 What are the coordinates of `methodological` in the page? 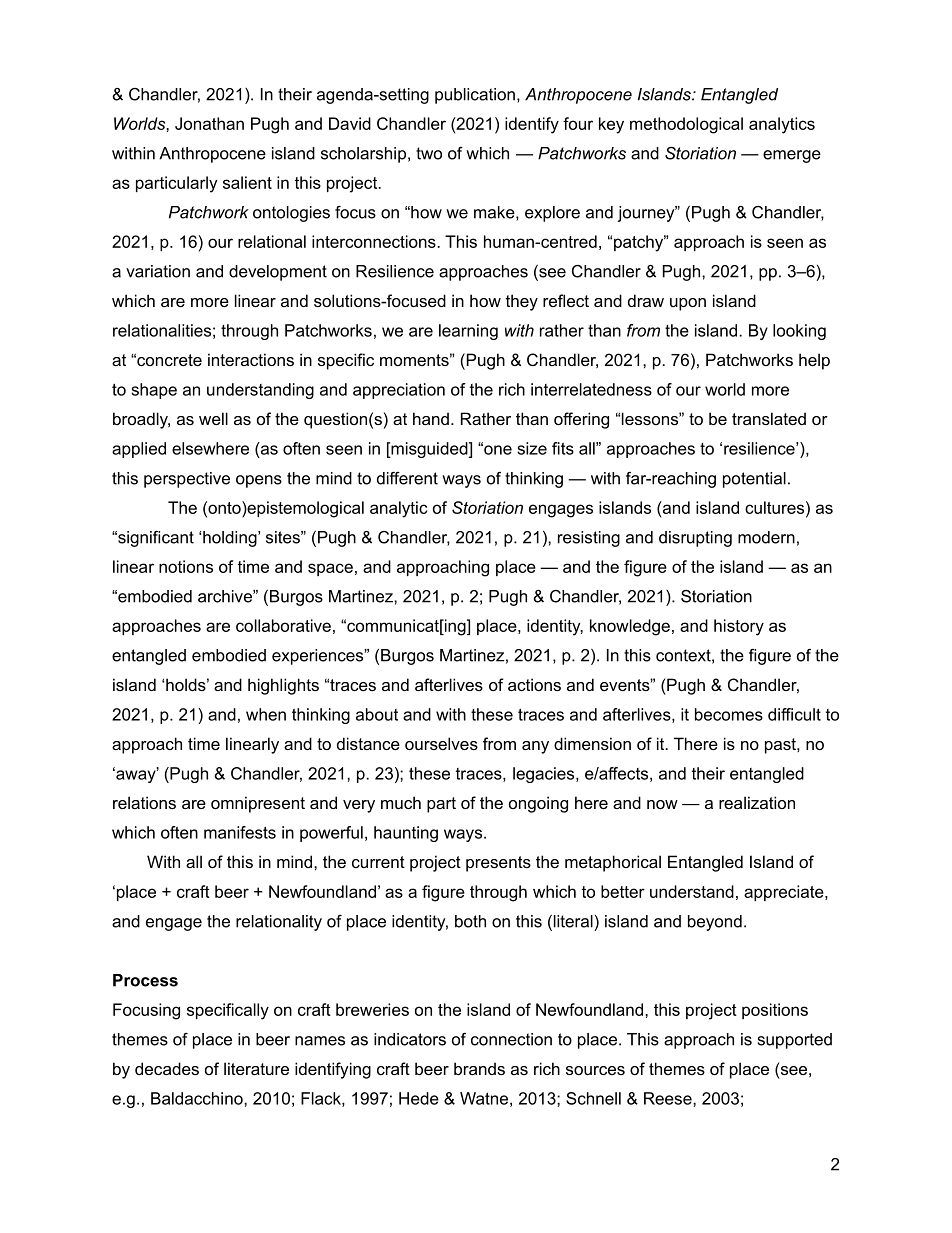 It's located at (686, 125).
